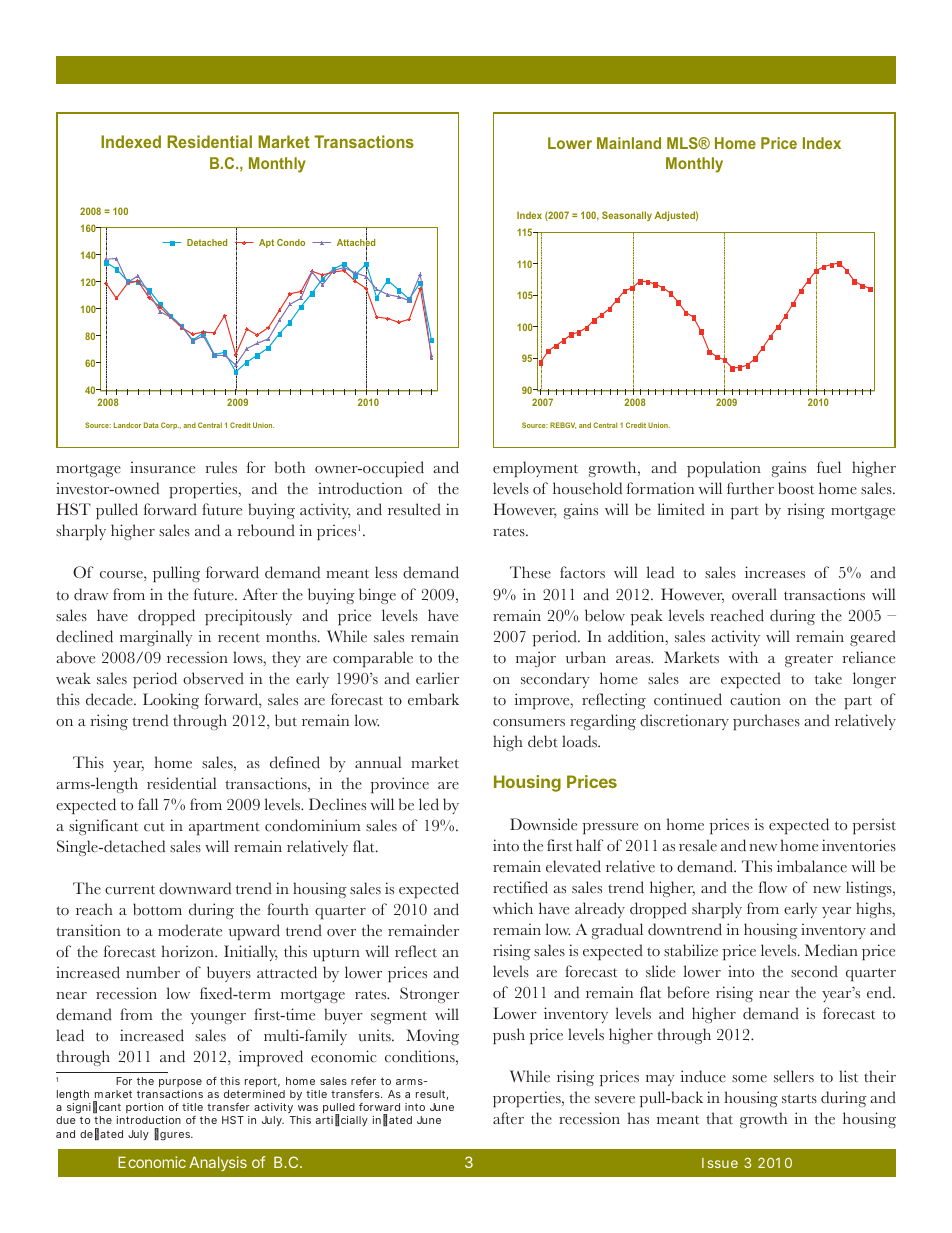 The image size is (952, 1233). I want to click on marginally, so click(156, 638).
